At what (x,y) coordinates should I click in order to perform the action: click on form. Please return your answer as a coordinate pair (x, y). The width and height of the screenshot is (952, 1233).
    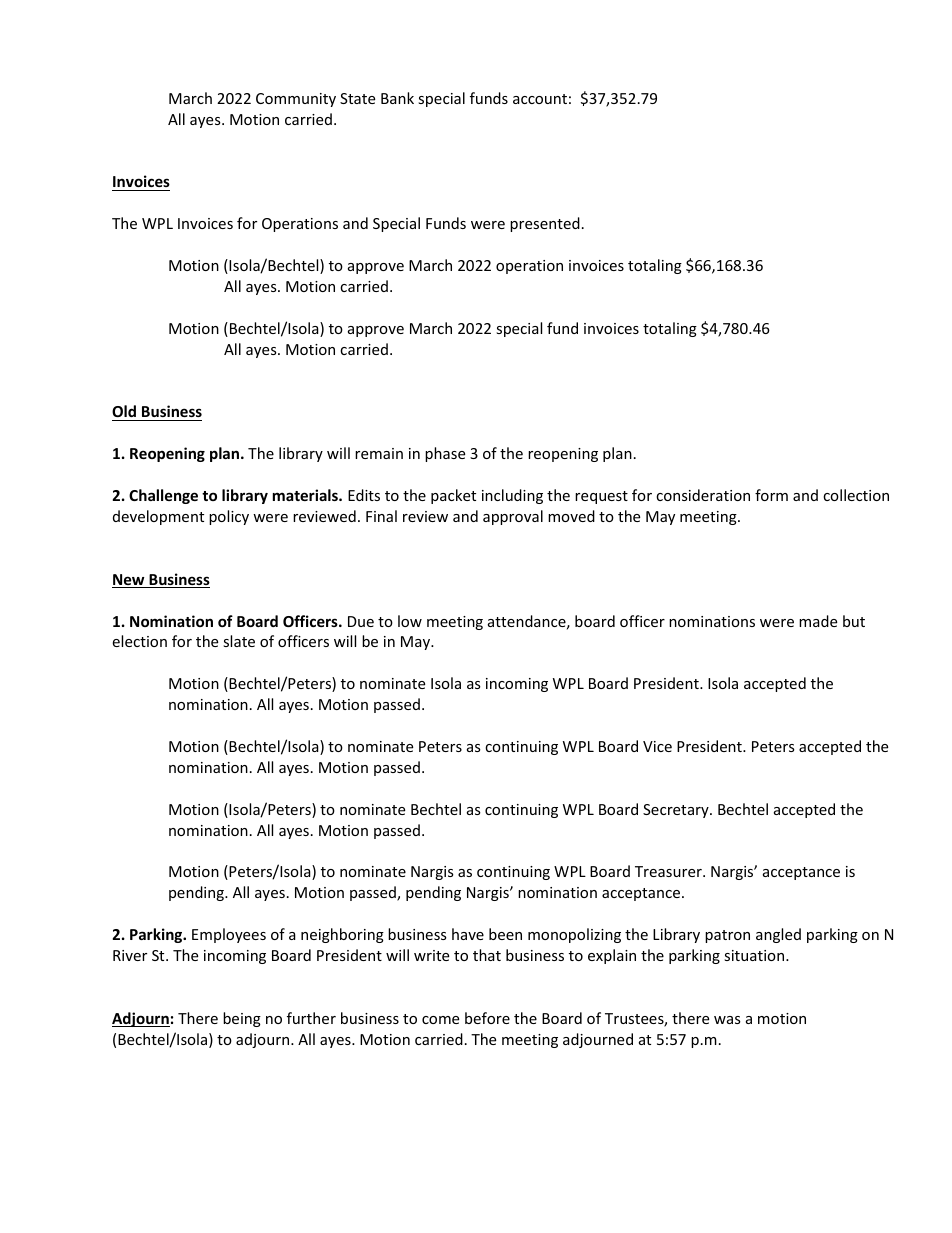
    Looking at the image, I should click on (771, 495).
